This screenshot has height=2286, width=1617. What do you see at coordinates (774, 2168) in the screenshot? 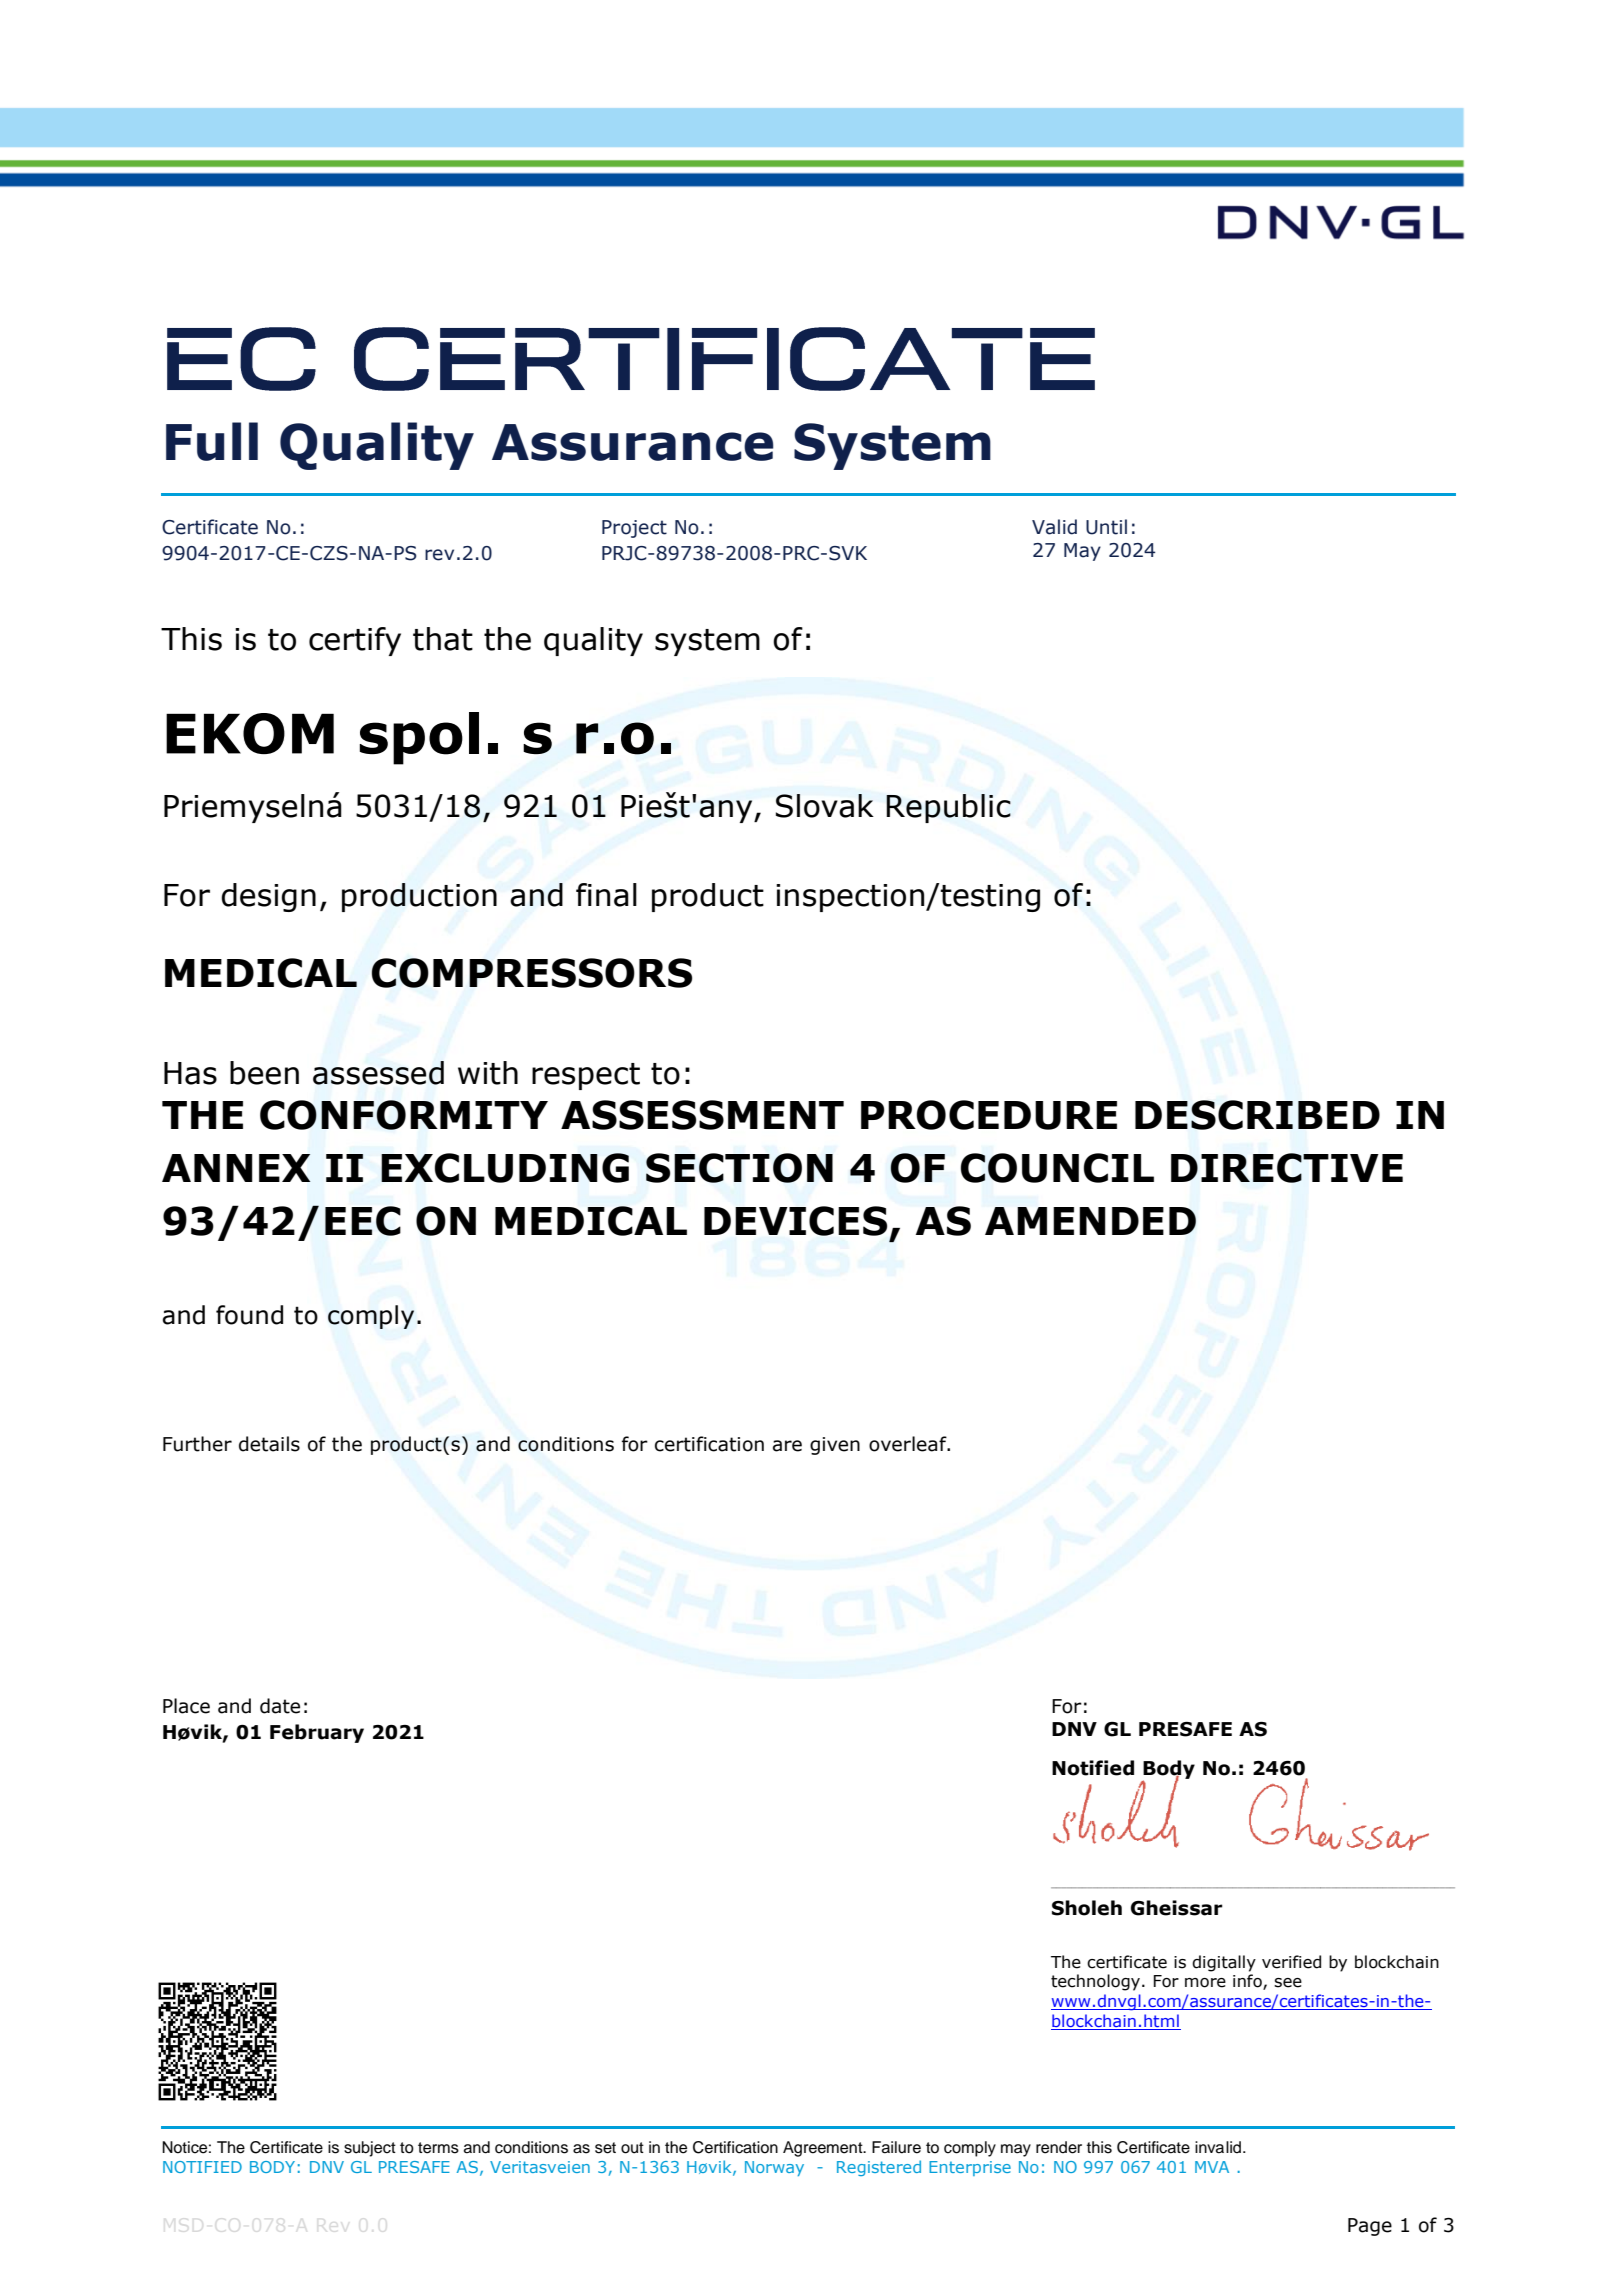
I see `Norway` at bounding box center [774, 2168].
